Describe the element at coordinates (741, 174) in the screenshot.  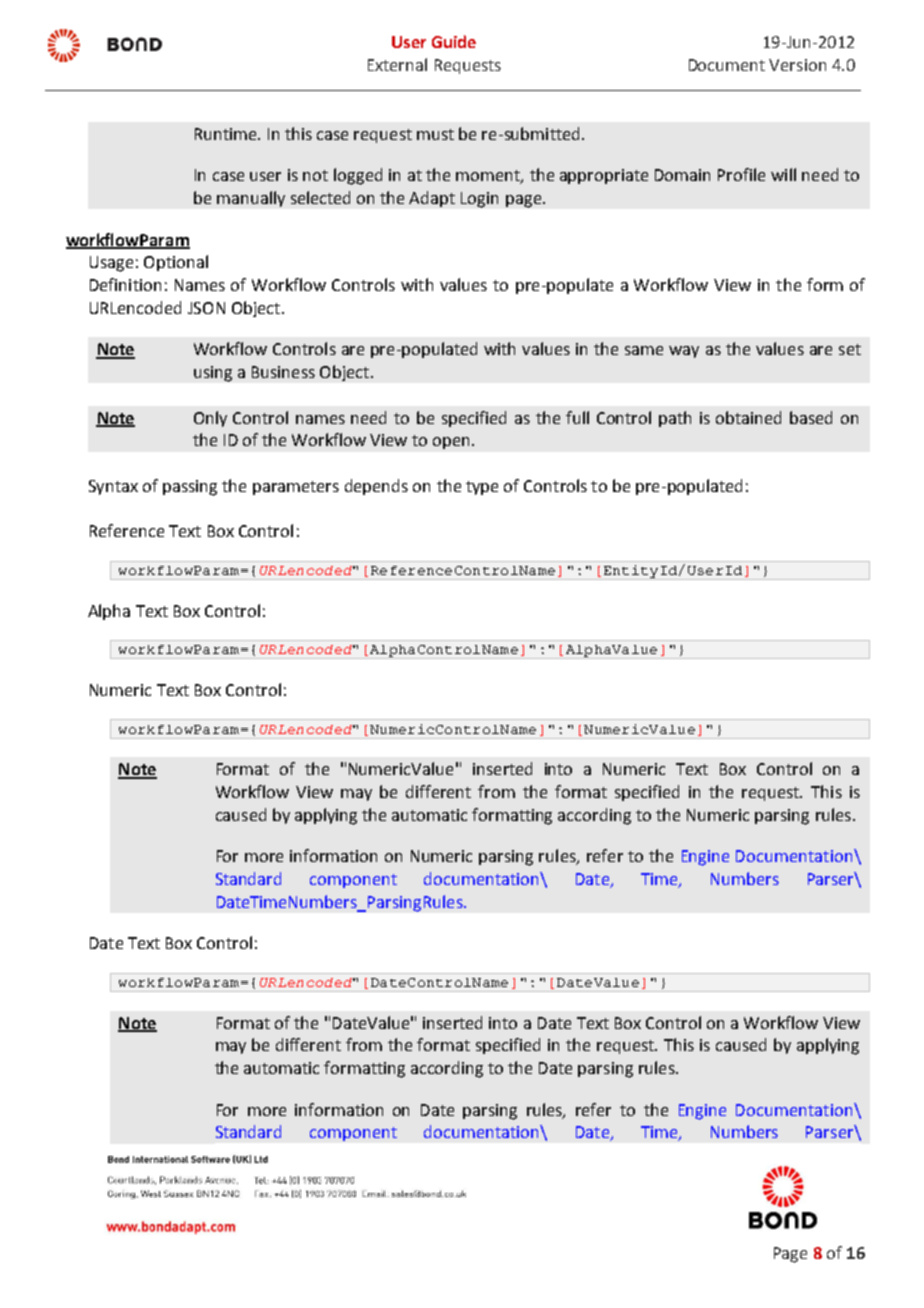
I see `Profile` at that location.
